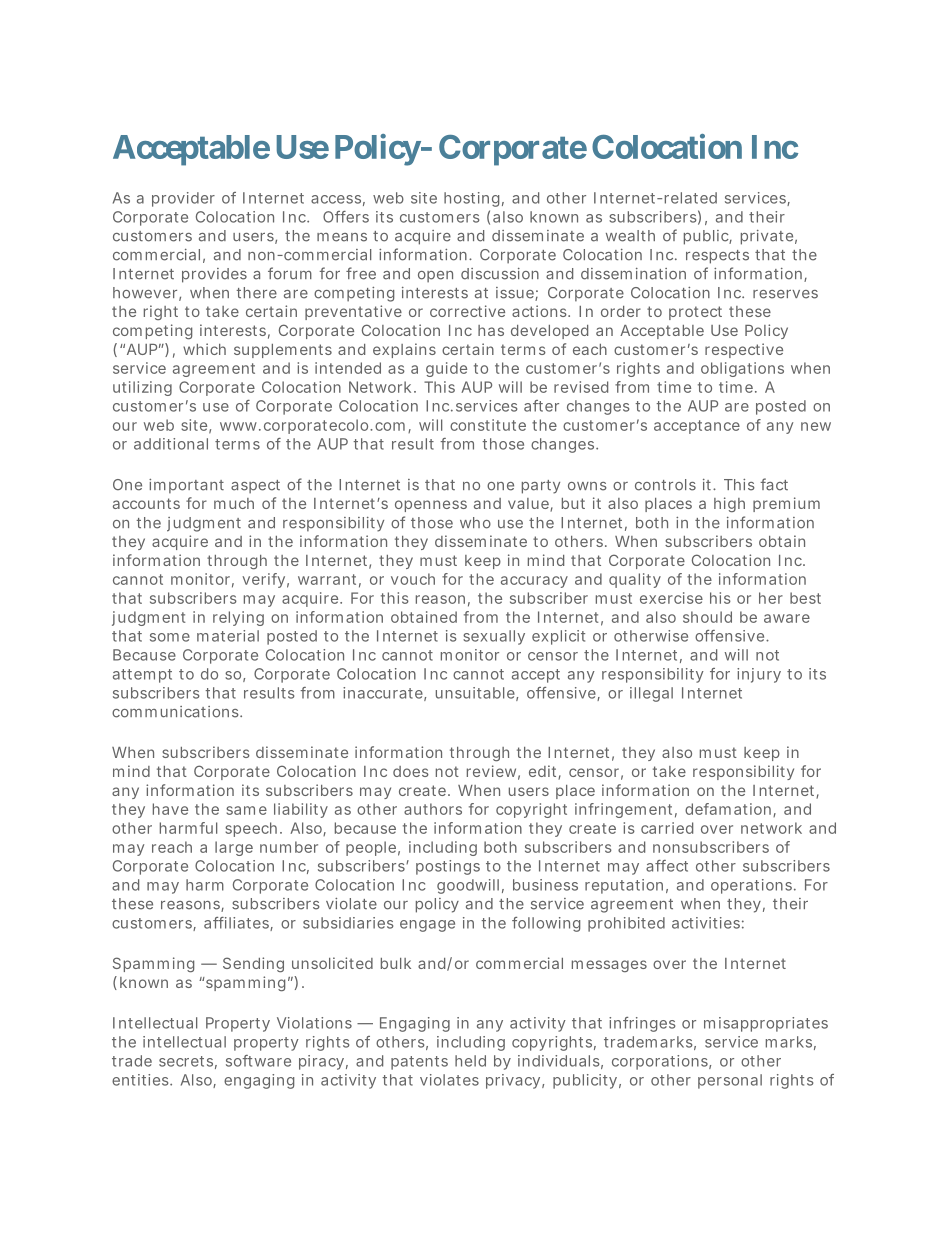 The image size is (952, 1233). What do you see at coordinates (183, 199) in the screenshot?
I see `provider` at bounding box center [183, 199].
